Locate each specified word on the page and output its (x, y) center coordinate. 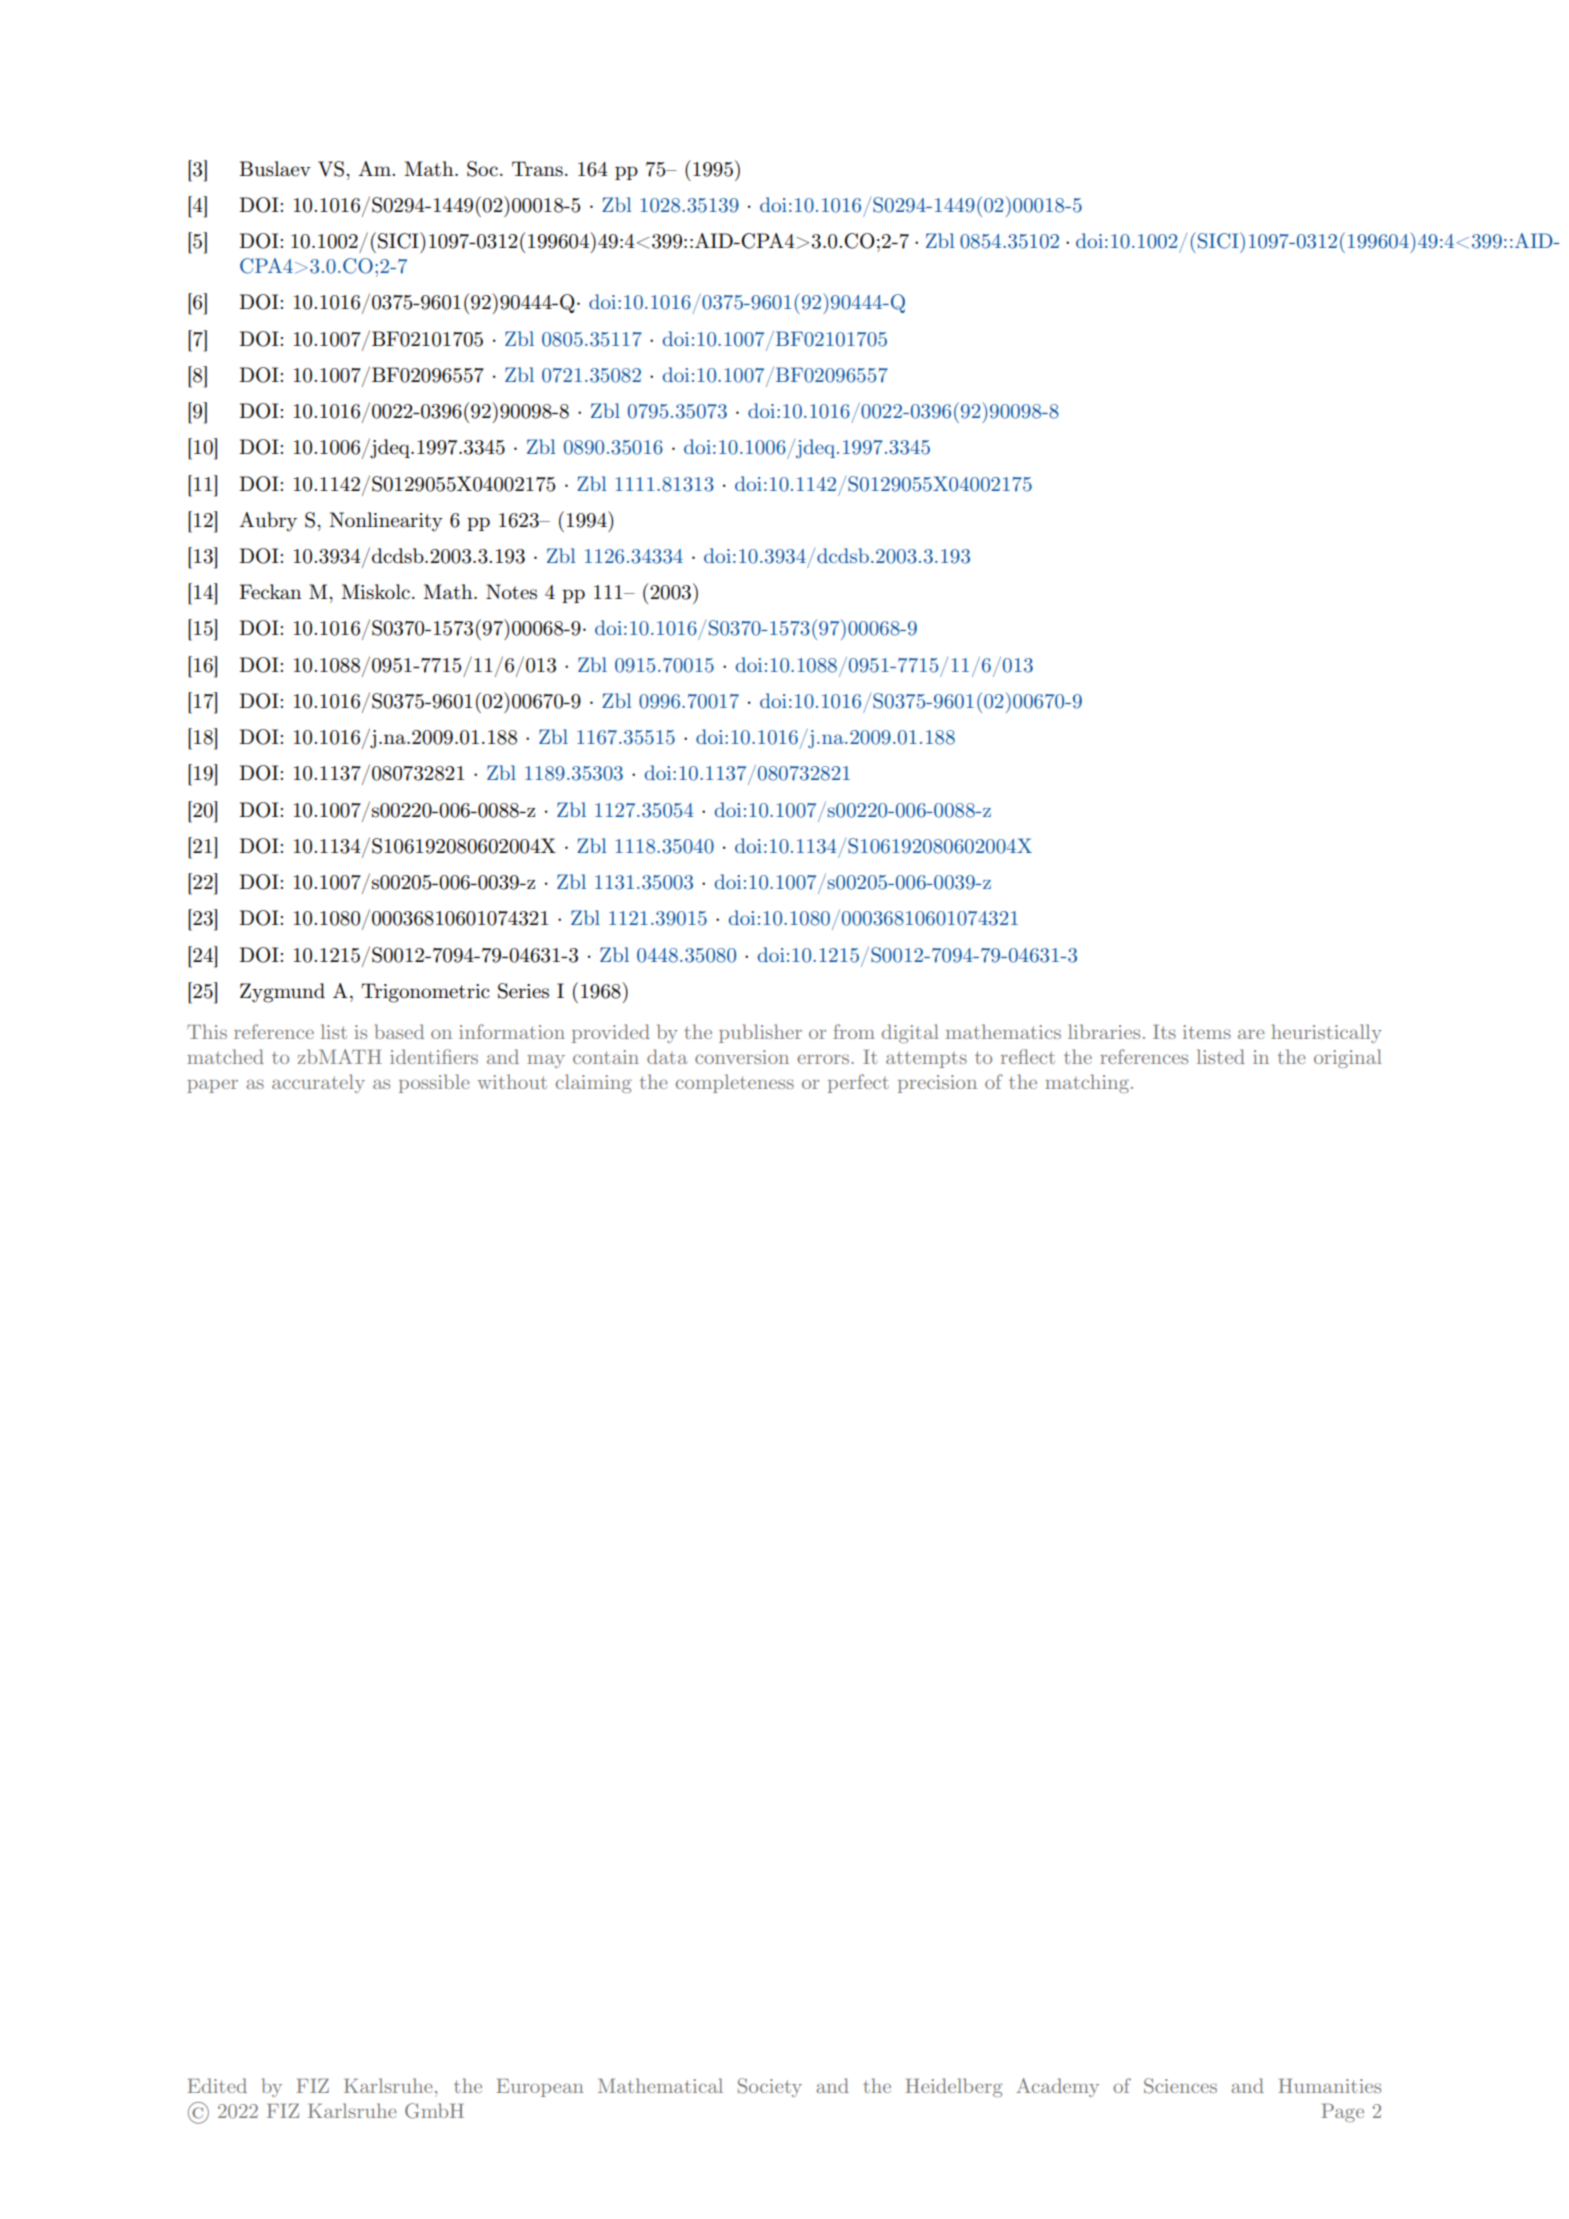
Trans (537, 169)
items (1207, 1032)
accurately (318, 1083)
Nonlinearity (386, 522)
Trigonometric (425, 993)
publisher (760, 1033)
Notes (511, 592)
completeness (735, 1083)
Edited (217, 2085)
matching (1087, 1083)
